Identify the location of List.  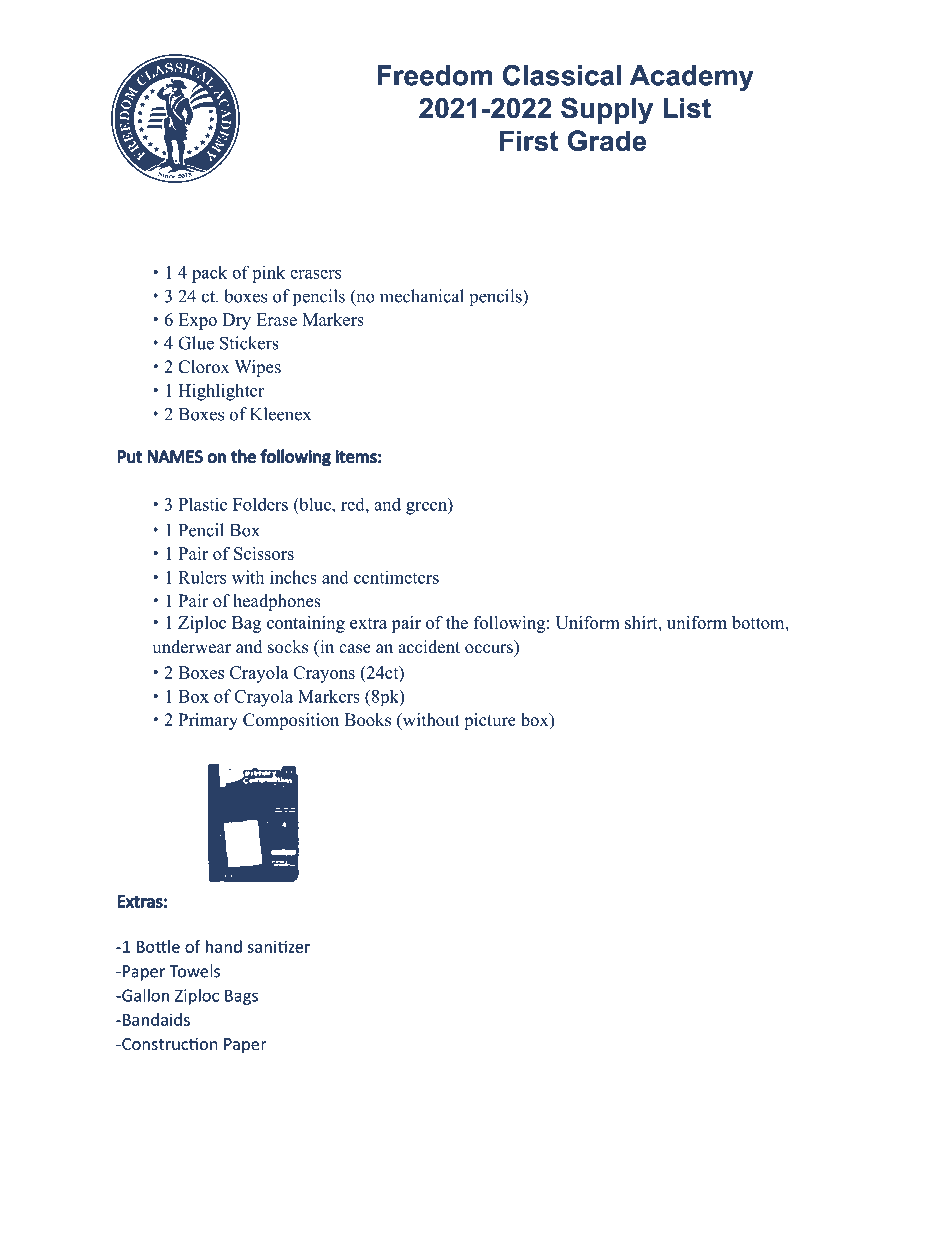
(687, 108).
